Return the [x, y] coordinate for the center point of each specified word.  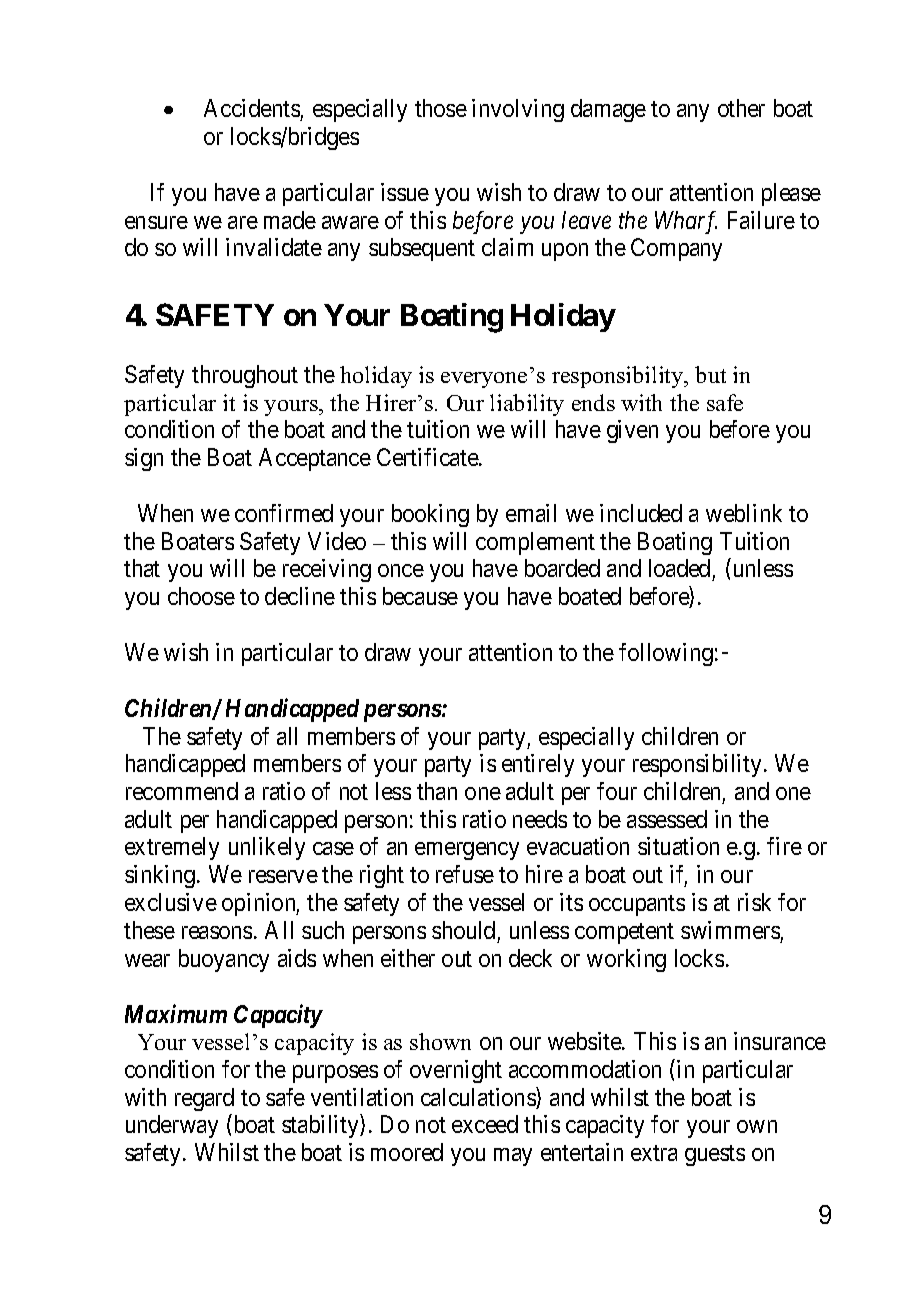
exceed [485, 1124]
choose [201, 596]
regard [204, 1099]
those [441, 108]
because [420, 596]
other [741, 108]
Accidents [252, 108]
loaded [679, 568]
